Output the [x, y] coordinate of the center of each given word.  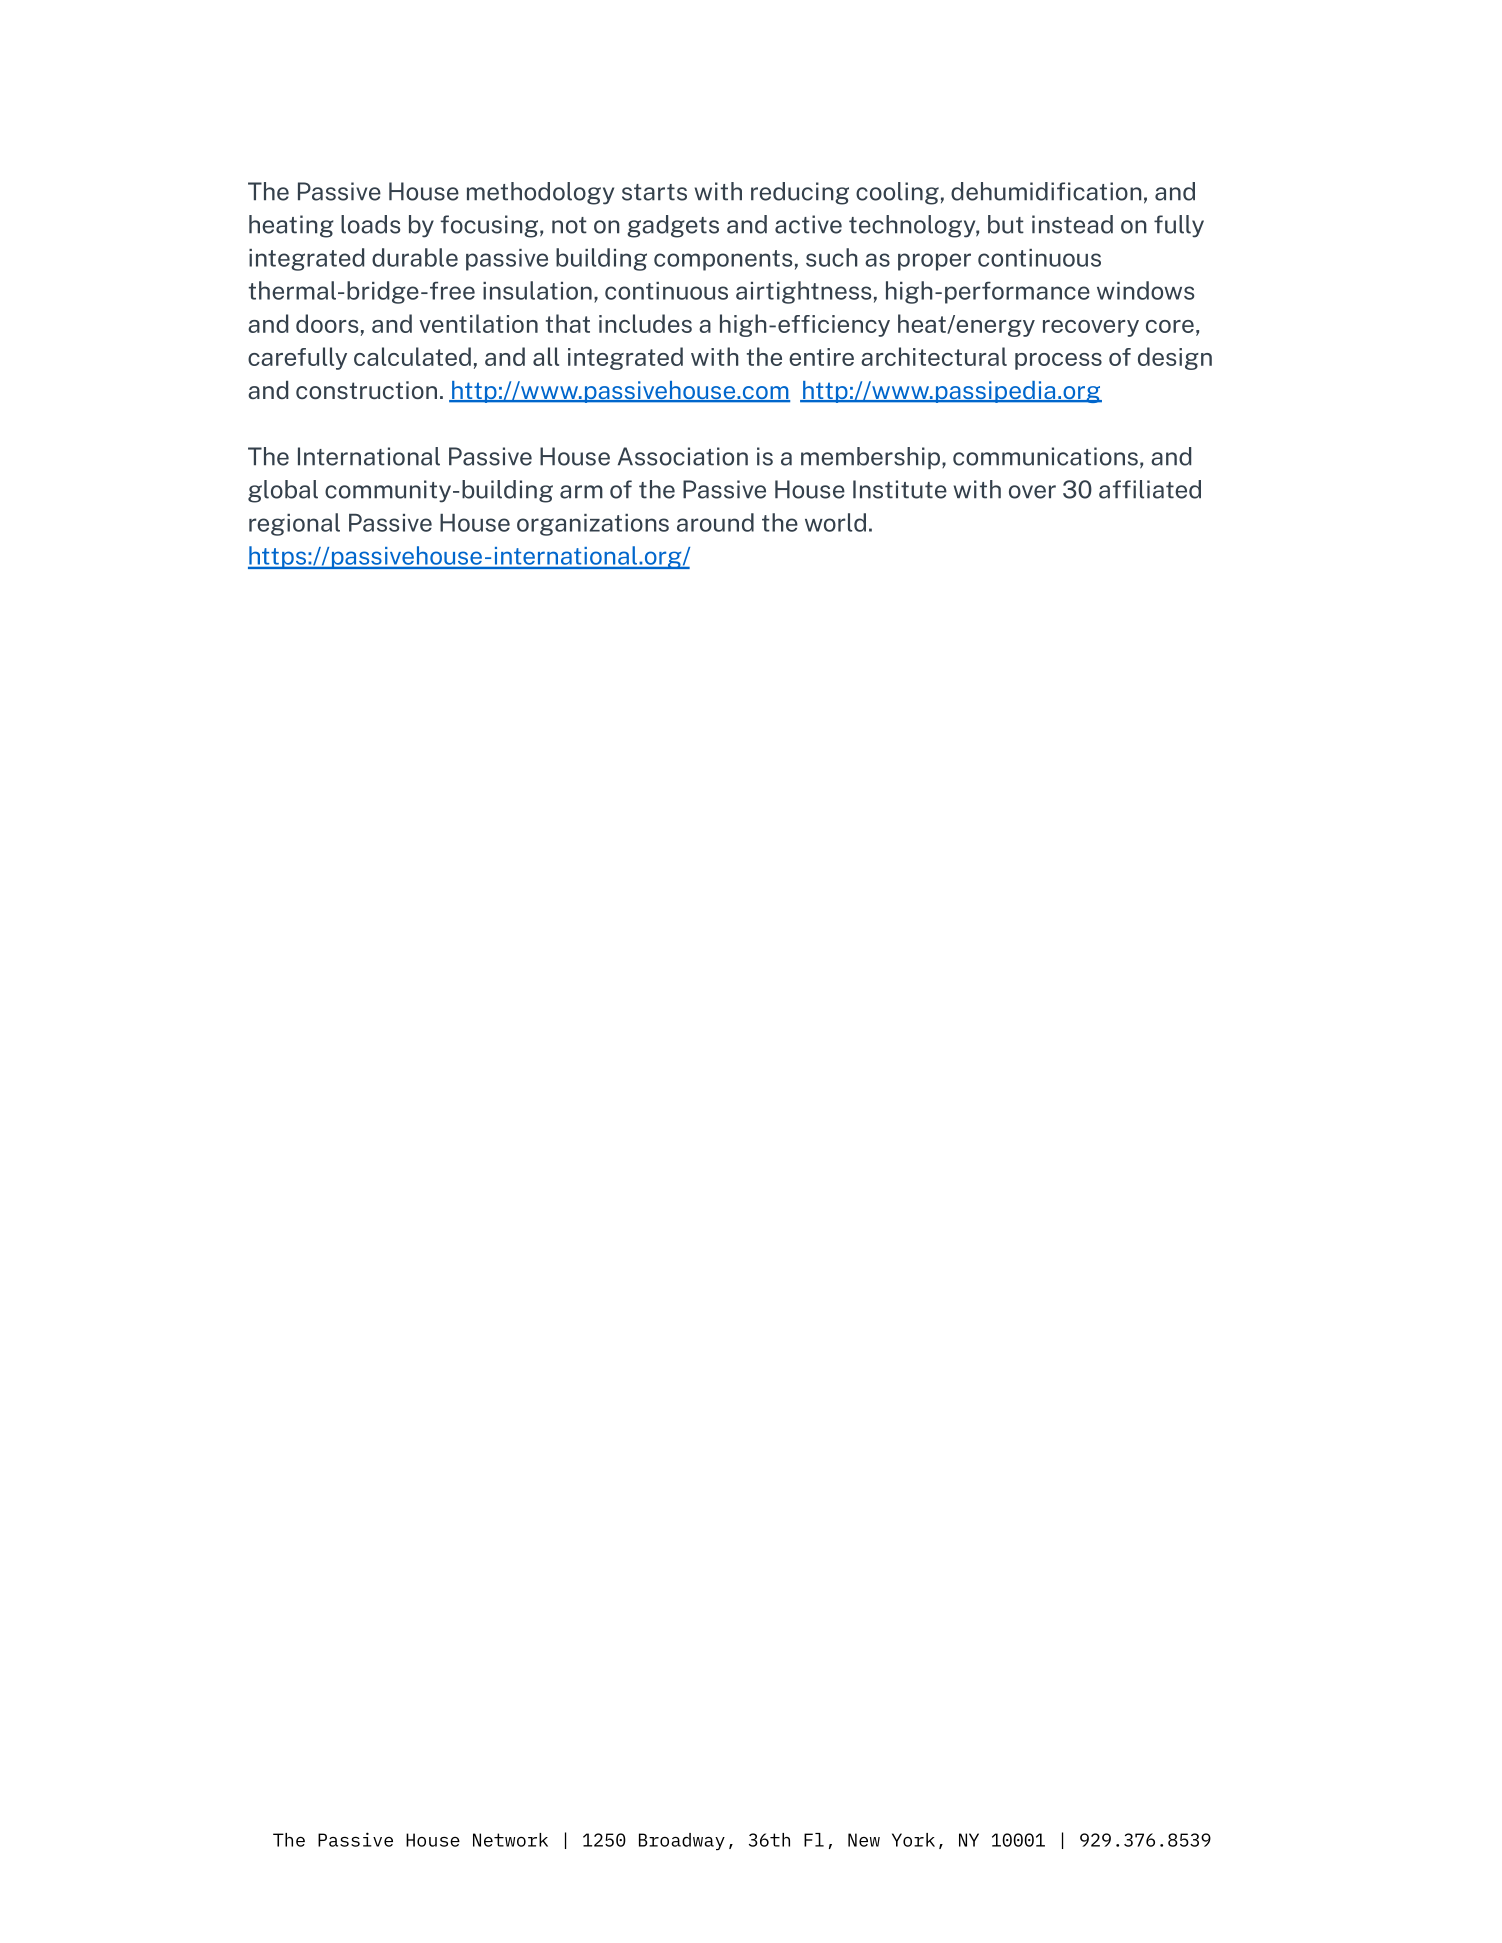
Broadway [682, 1841]
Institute [900, 489]
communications [1045, 456]
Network [510, 1840]
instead [1072, 224]
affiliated [1150, 489]
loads [370, 224]
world [835, 522]
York [913, 1840]
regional [294, 524]
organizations [593, 525]
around [715, 522]
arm [581, 492]
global [283, 491]
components [723, 260]
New [864, 1840]
